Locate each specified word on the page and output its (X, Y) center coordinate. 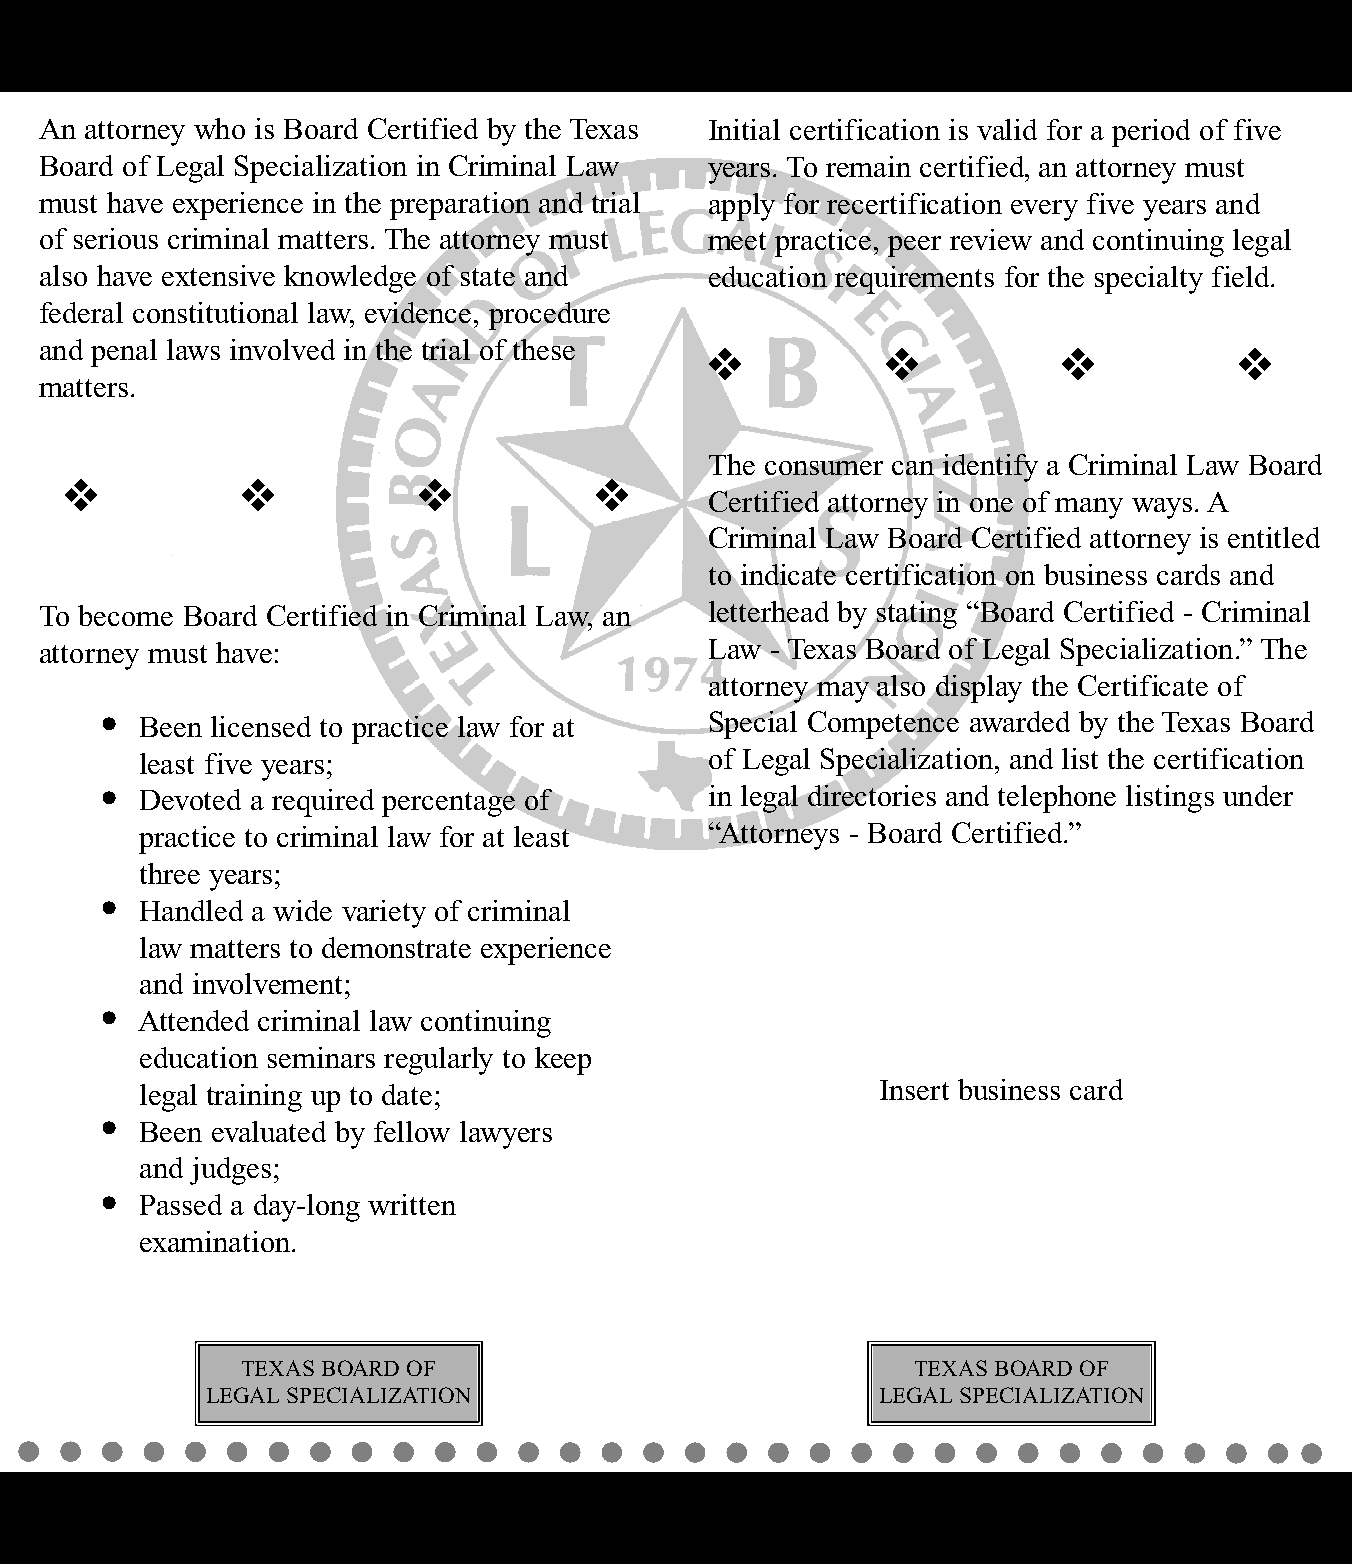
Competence (884, 725)
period (1151, 133)
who (219, 128)
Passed (181, 1204)
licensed (261, 726)
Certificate (1143, 685)
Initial (744, 129)
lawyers (506, 1135)
